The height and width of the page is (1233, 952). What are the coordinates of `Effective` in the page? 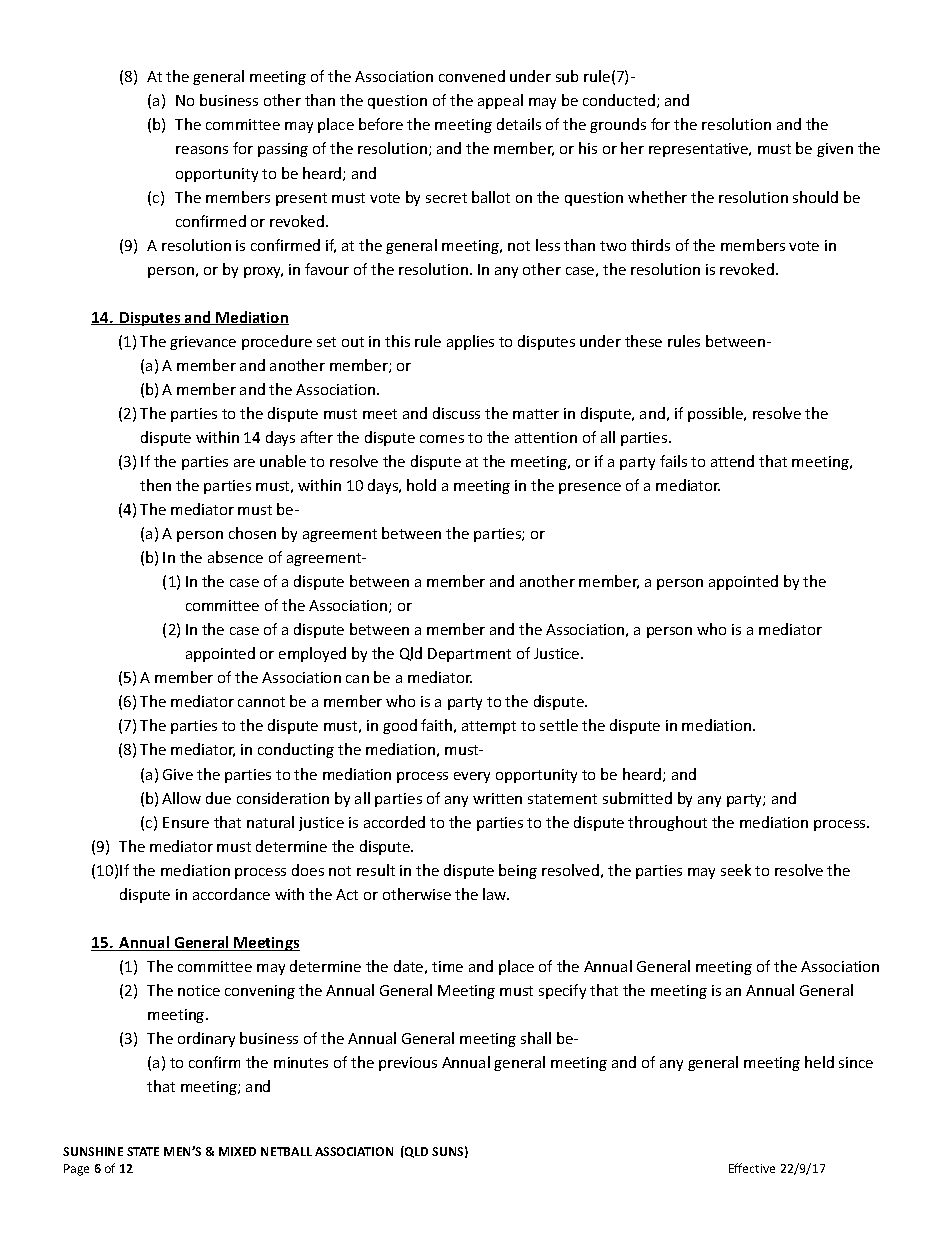 It's located at (752, 1168).
